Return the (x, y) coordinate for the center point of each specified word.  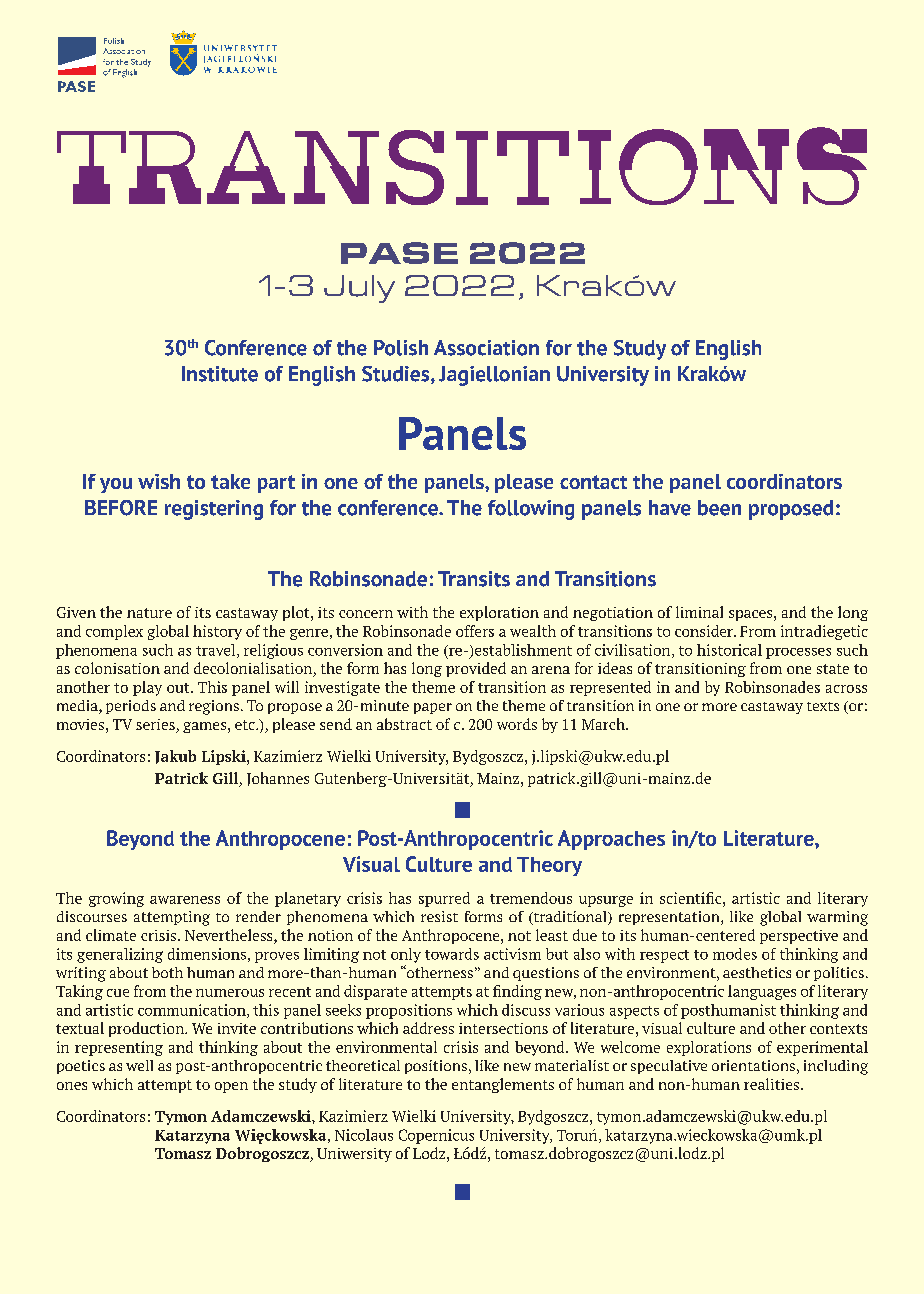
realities (771, 1084)
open (231, 1087)
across (846, 689)
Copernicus (436, 1136)
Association (486, 348)
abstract (404, 724)
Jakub (175, 757)
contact (593, 482)
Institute (220, 374)
